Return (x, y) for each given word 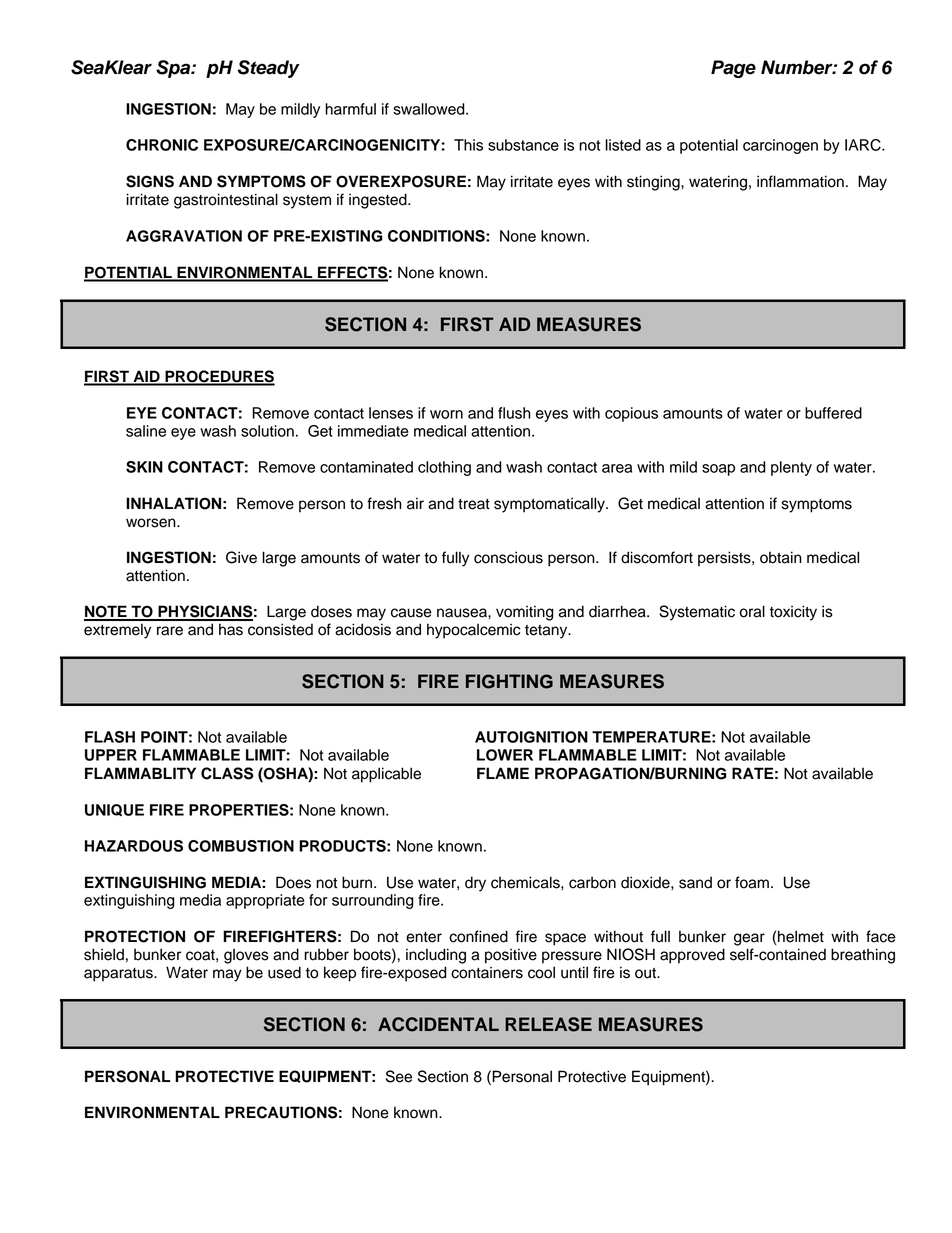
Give (241, 557)
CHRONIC (162, 145)
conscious (508, 557)
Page (733, 69)
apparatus (119, 975)
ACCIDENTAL (438, 1024)
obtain (781, 557)
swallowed (430, 109)
